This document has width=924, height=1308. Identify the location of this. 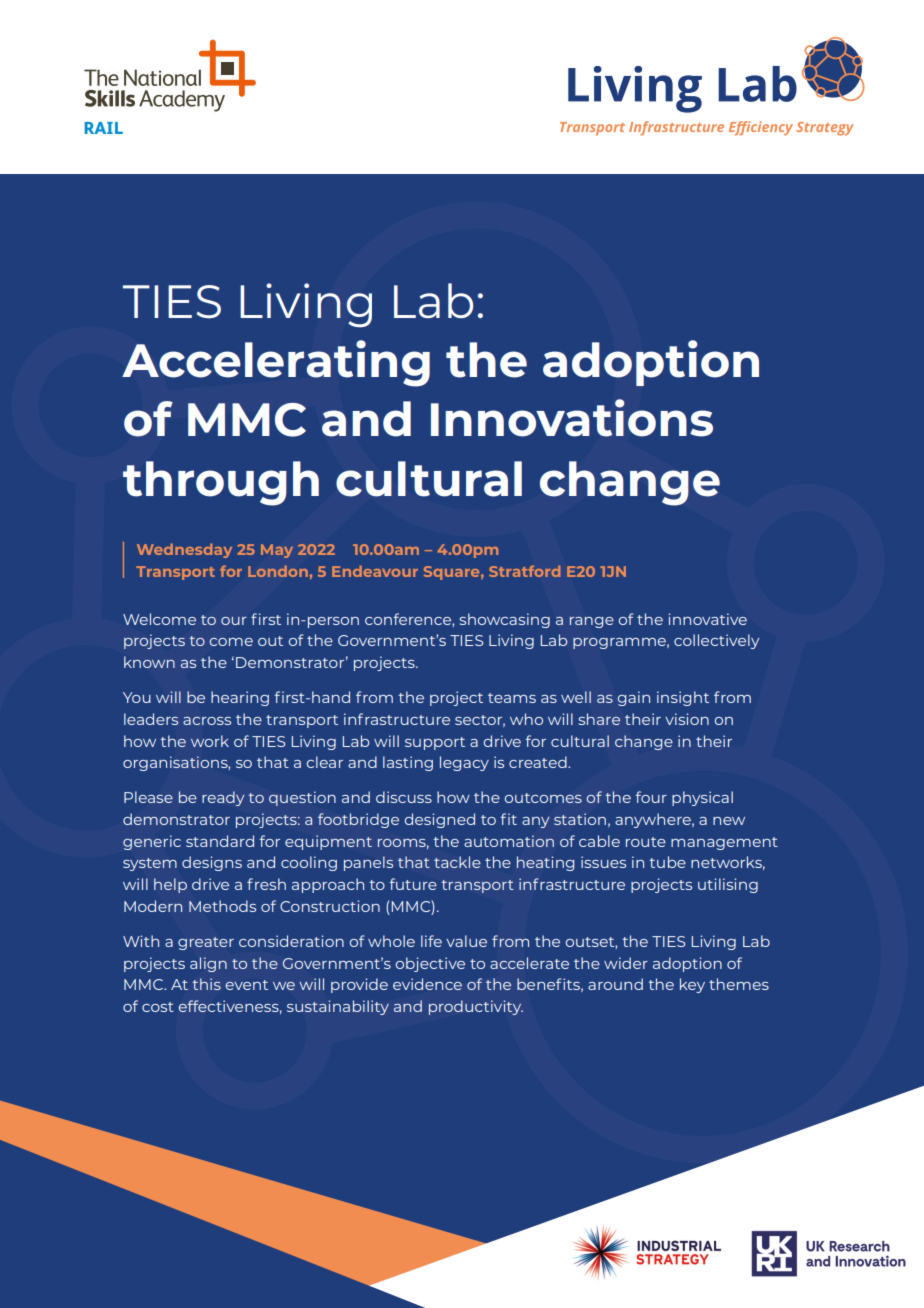
(206, 984).
